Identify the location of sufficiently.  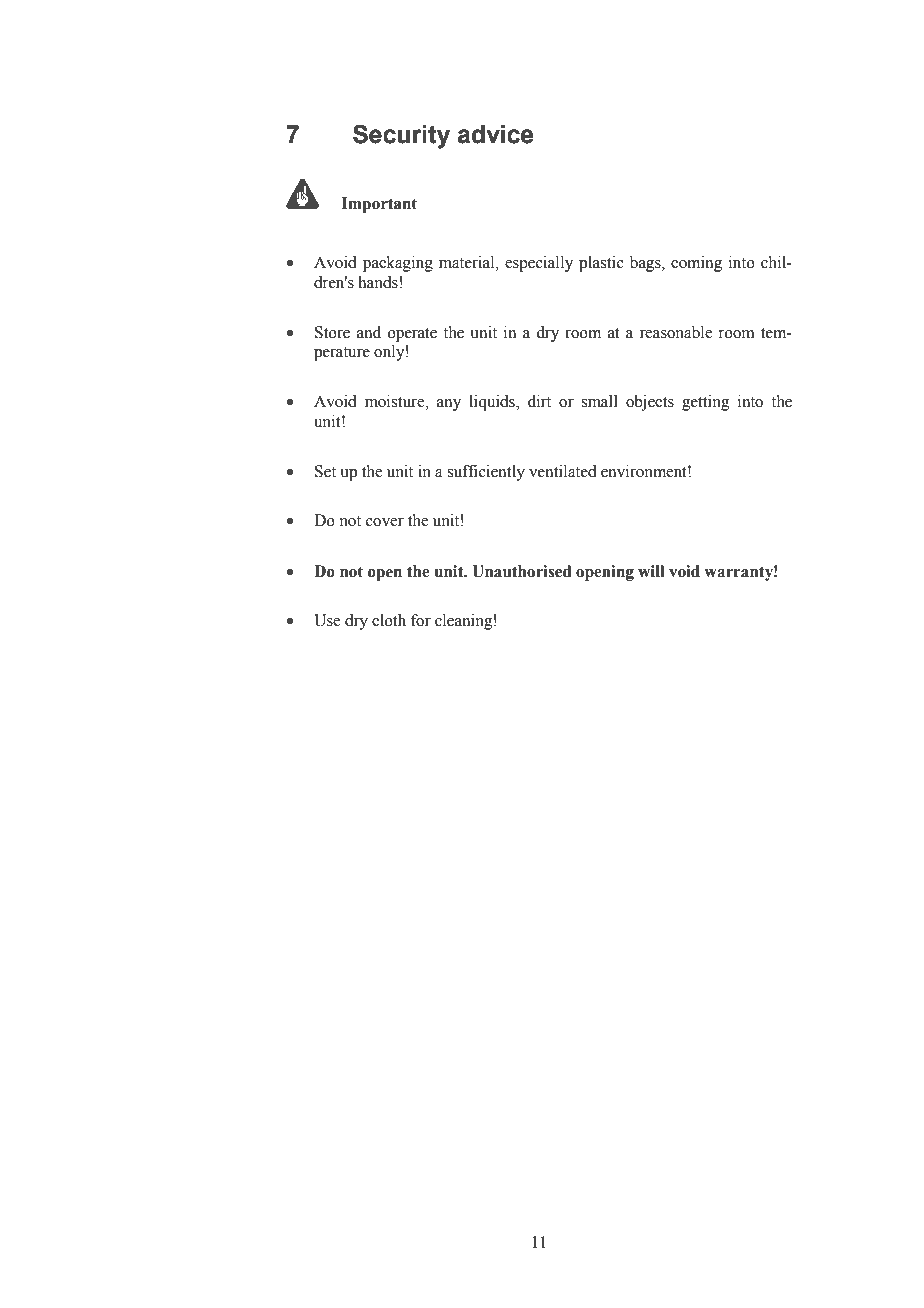
(486, 473).
